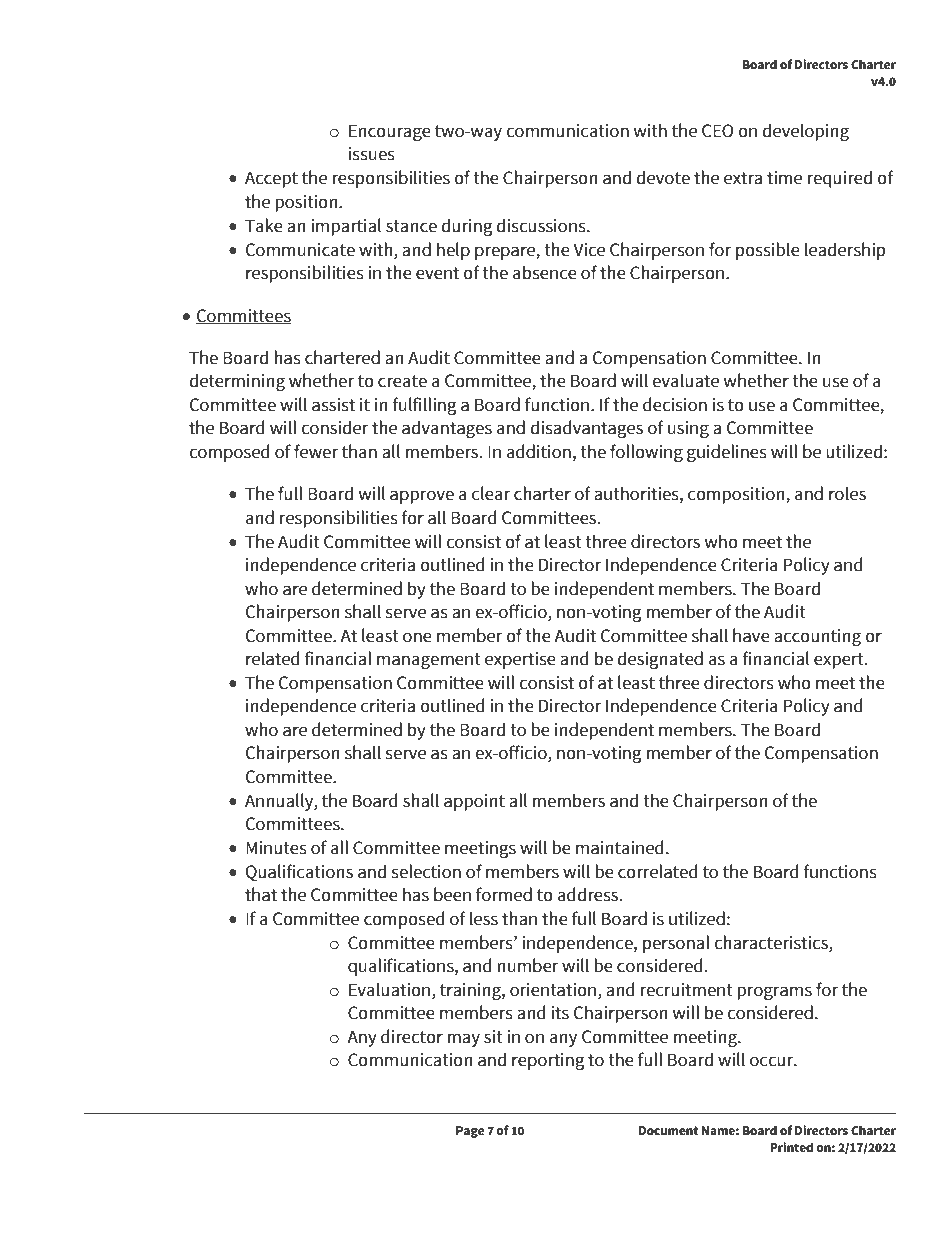  I want to click on guidelines, so click(727, 453).
